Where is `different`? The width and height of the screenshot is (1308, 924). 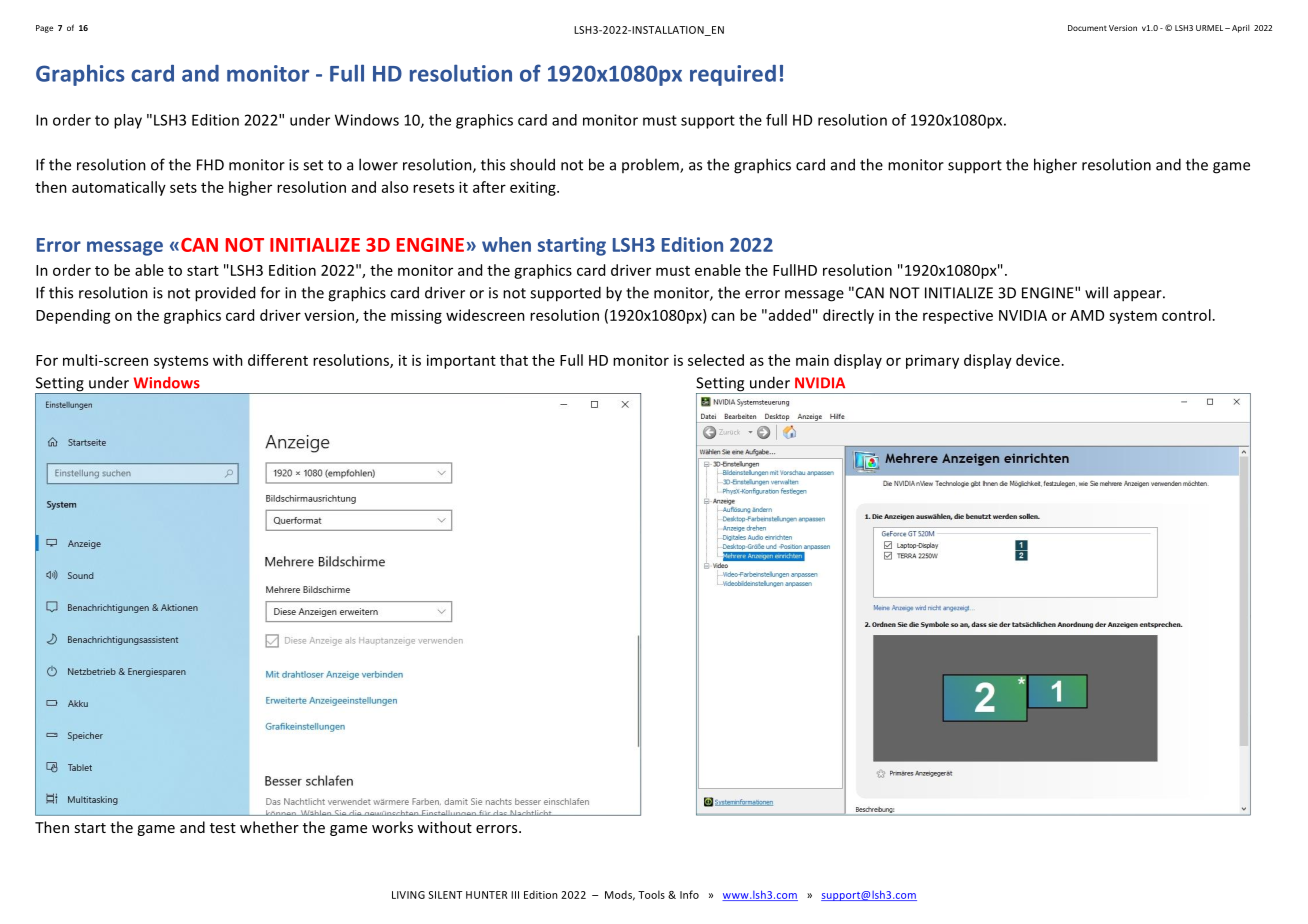 different is located at coordinates (278, 360).
